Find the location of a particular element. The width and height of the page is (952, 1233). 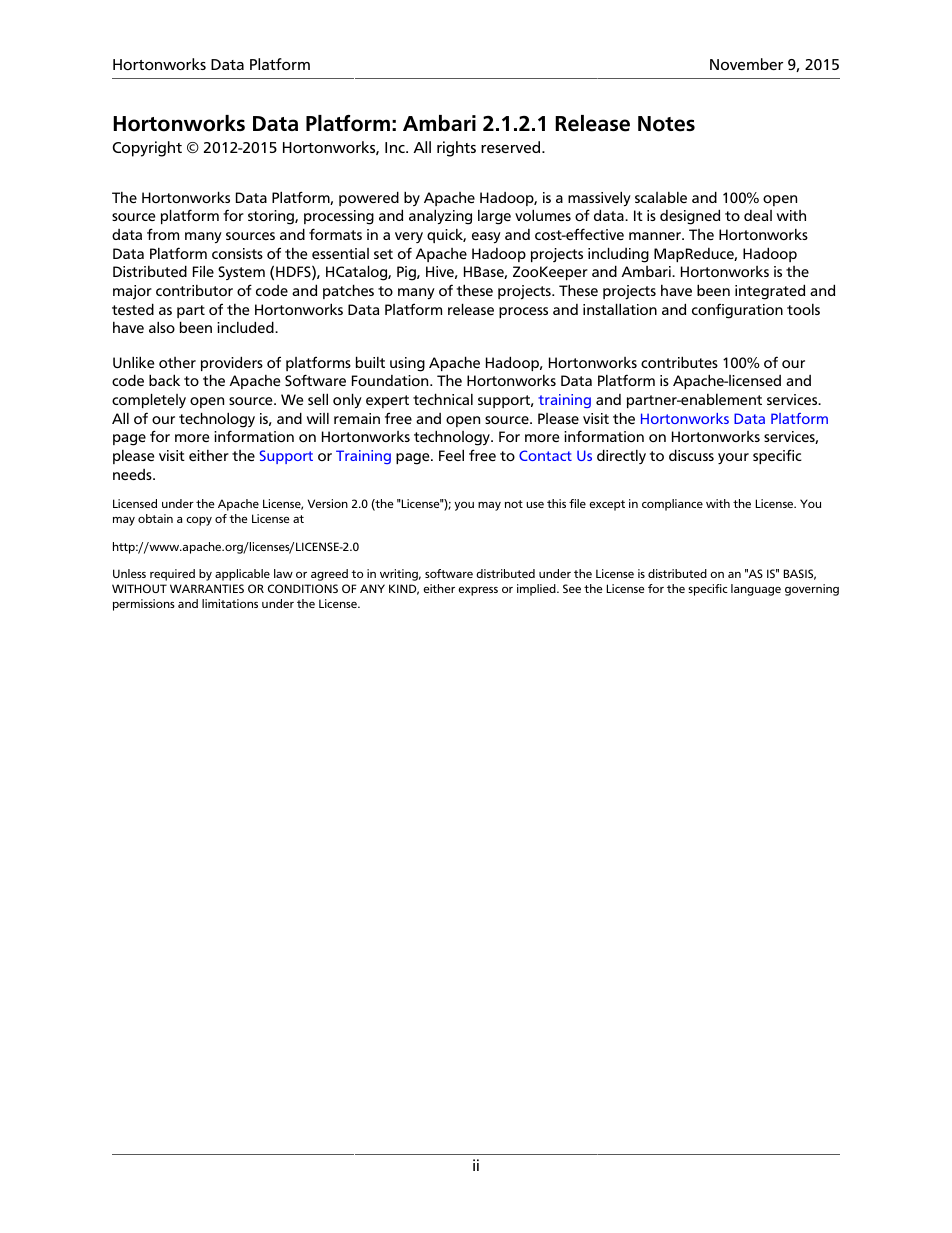

WARRANTIES is located at coordinates (207, 588).
